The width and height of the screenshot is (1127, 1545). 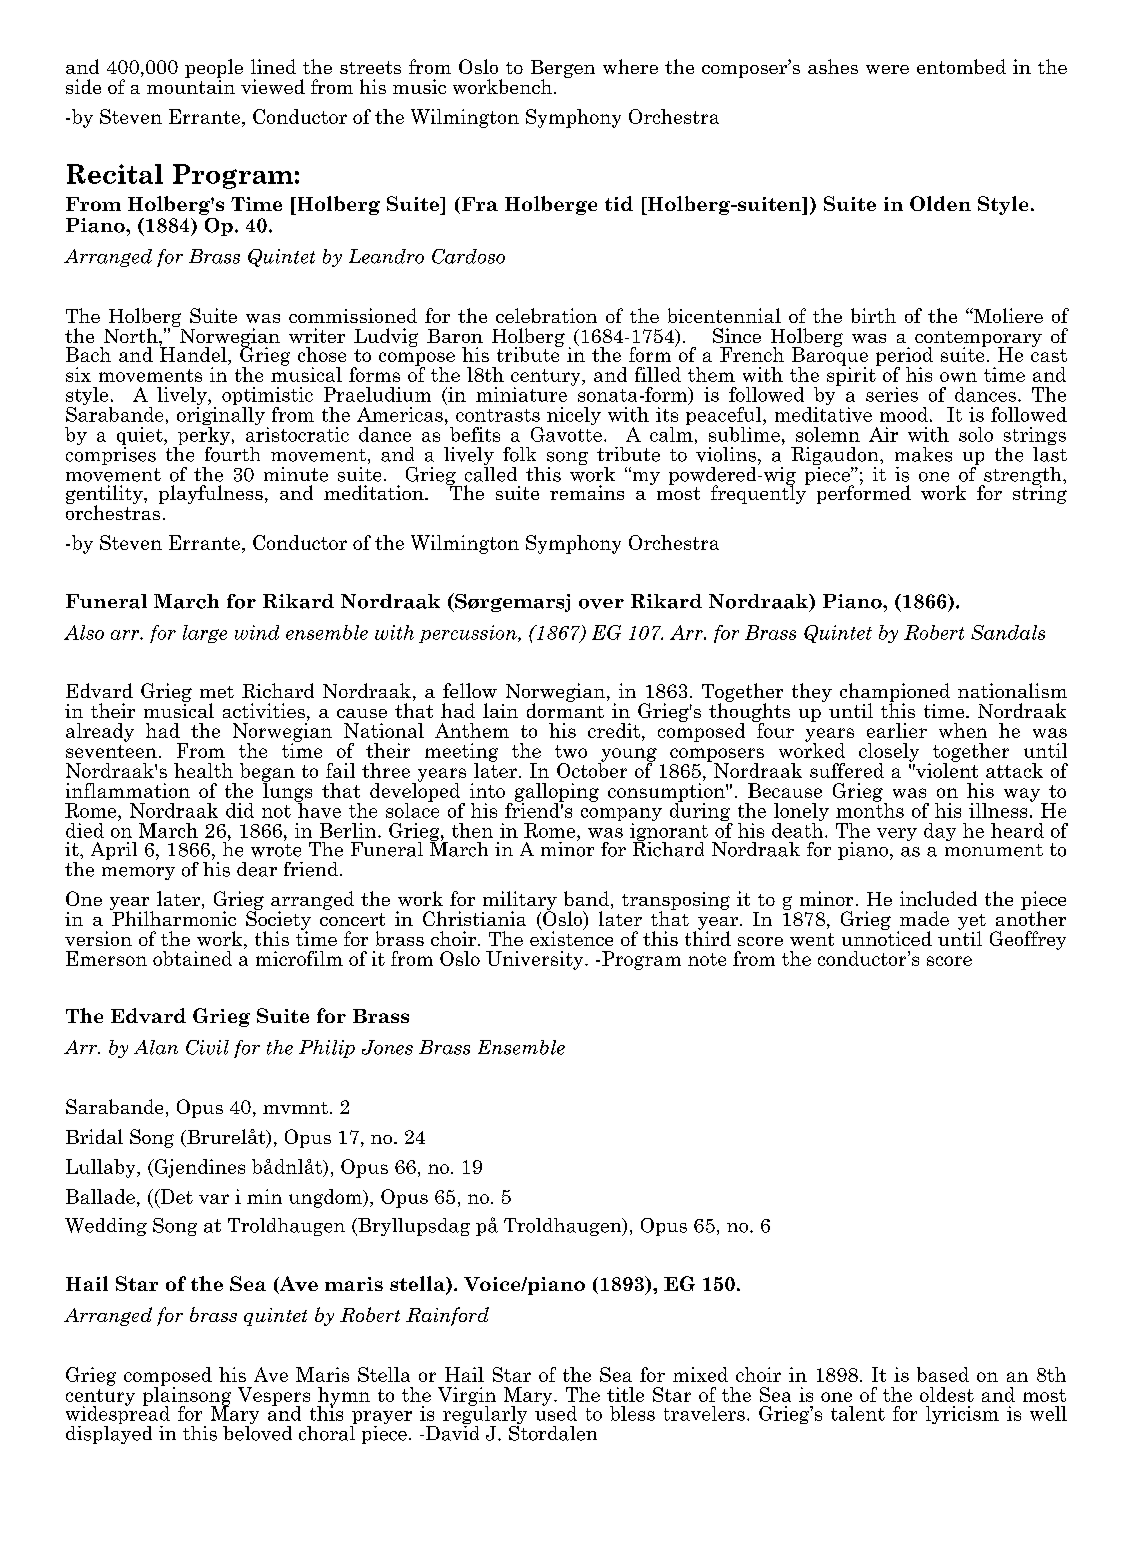 I want to click on unnoticed, so click(x=887, y=937).
